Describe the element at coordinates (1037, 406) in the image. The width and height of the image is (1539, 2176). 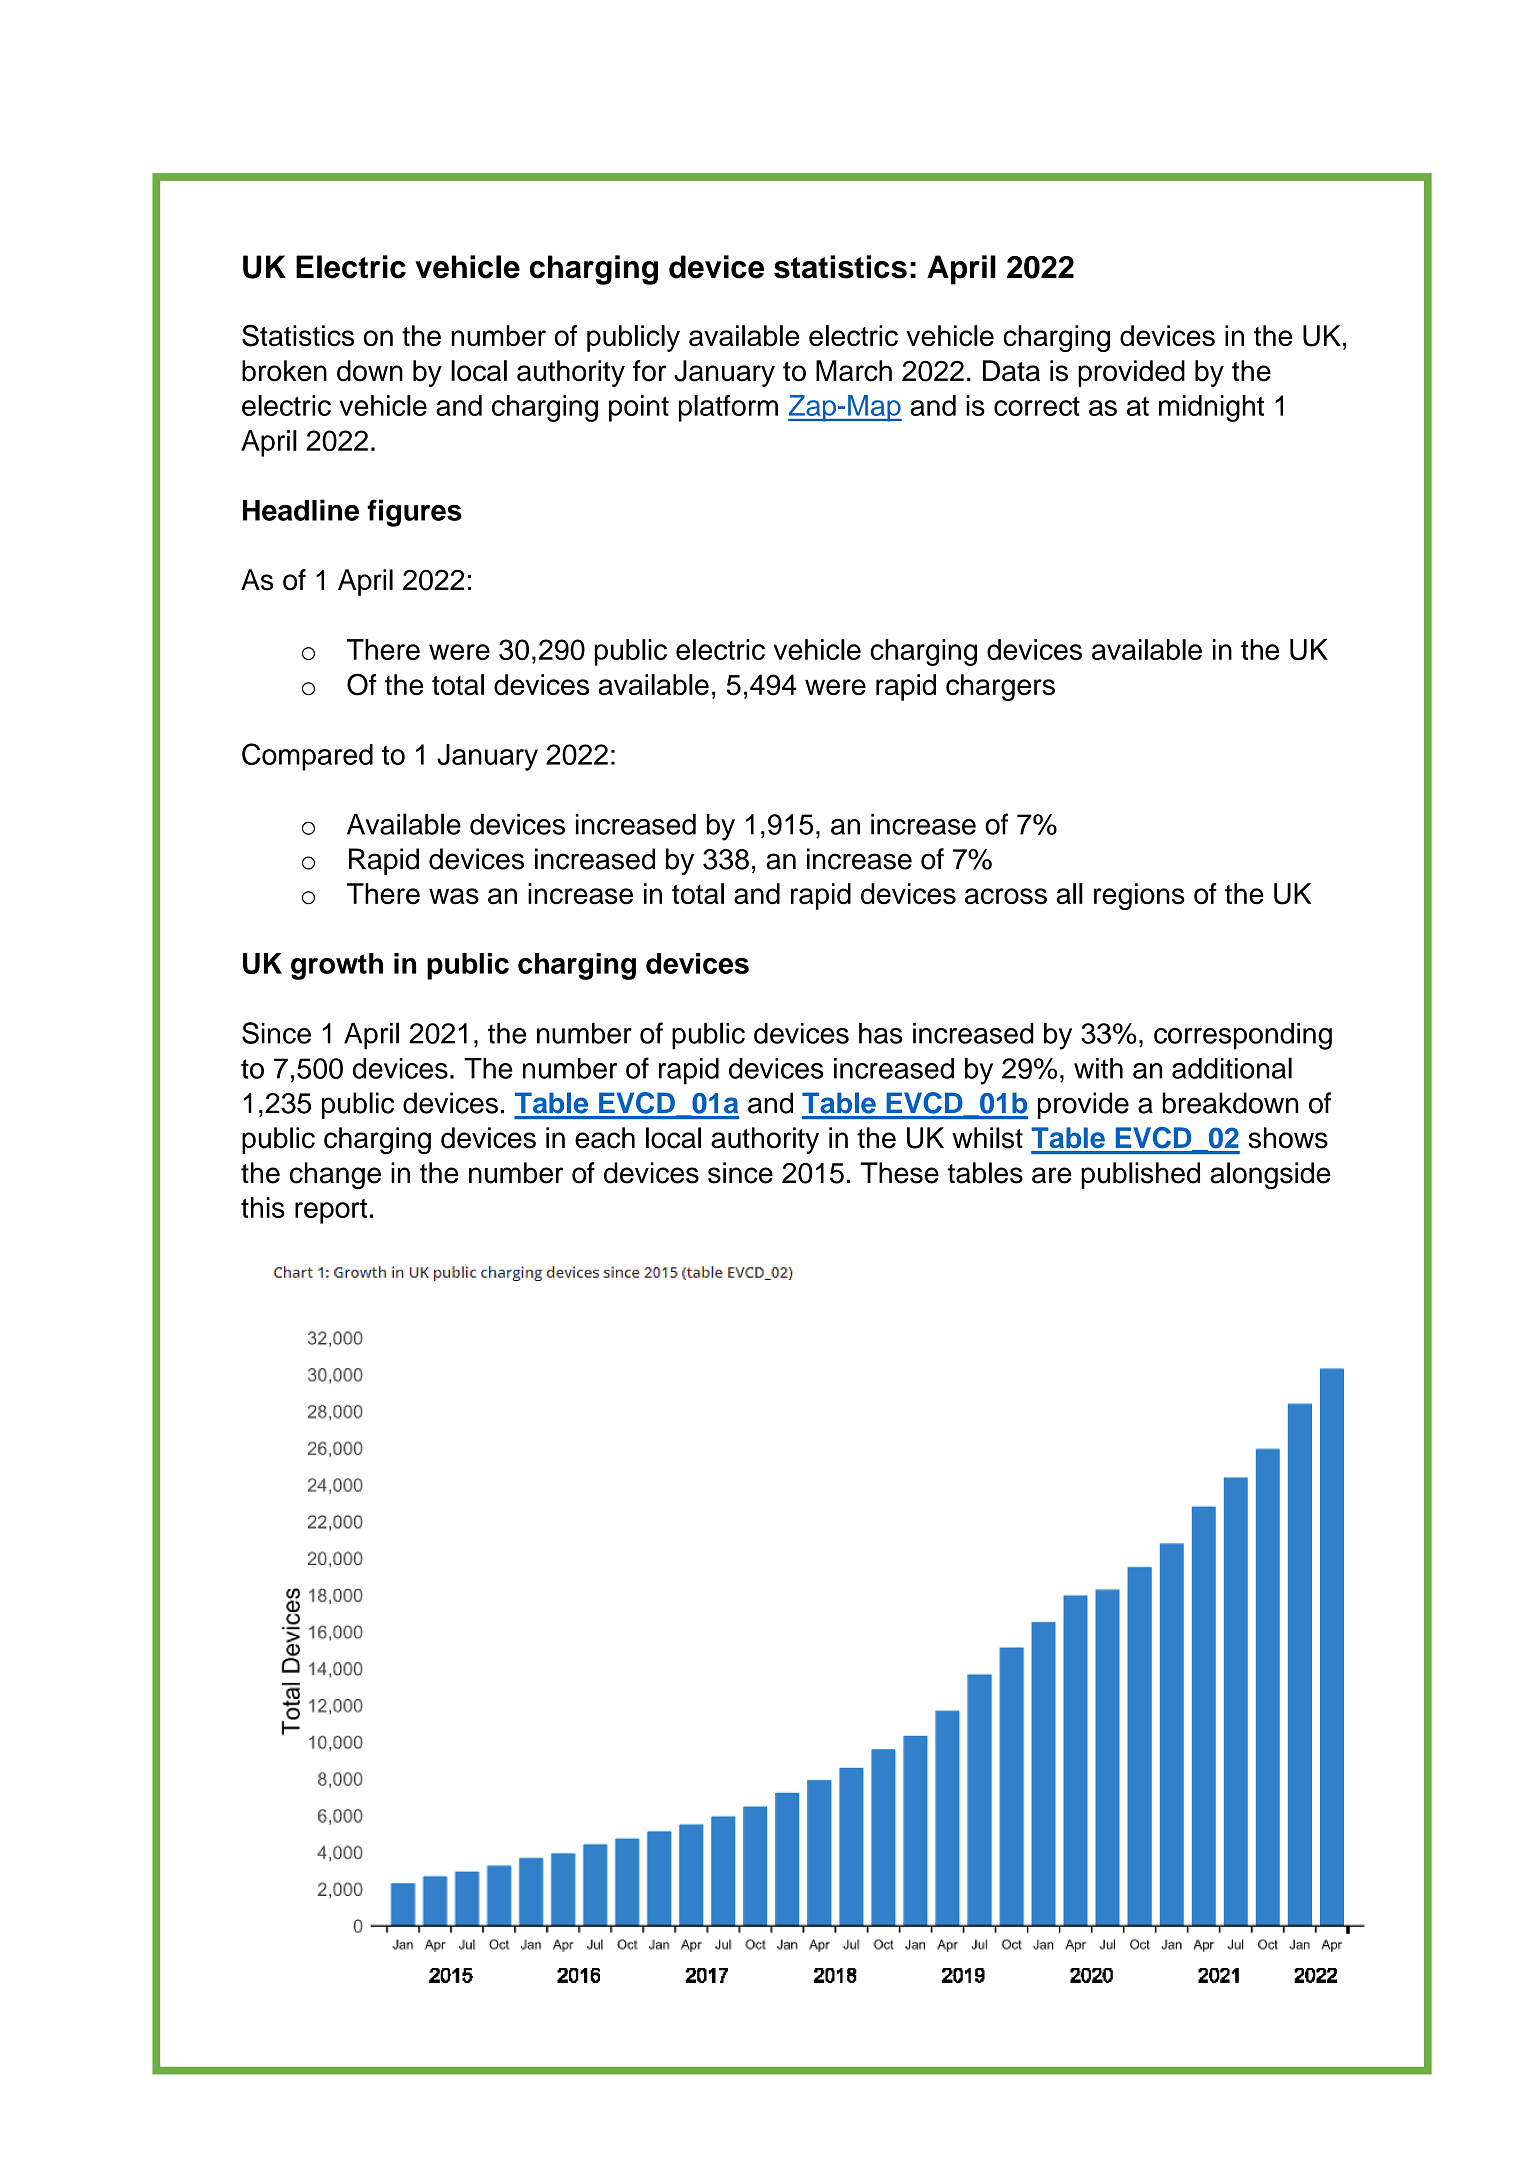
I see `correct` at that location.
